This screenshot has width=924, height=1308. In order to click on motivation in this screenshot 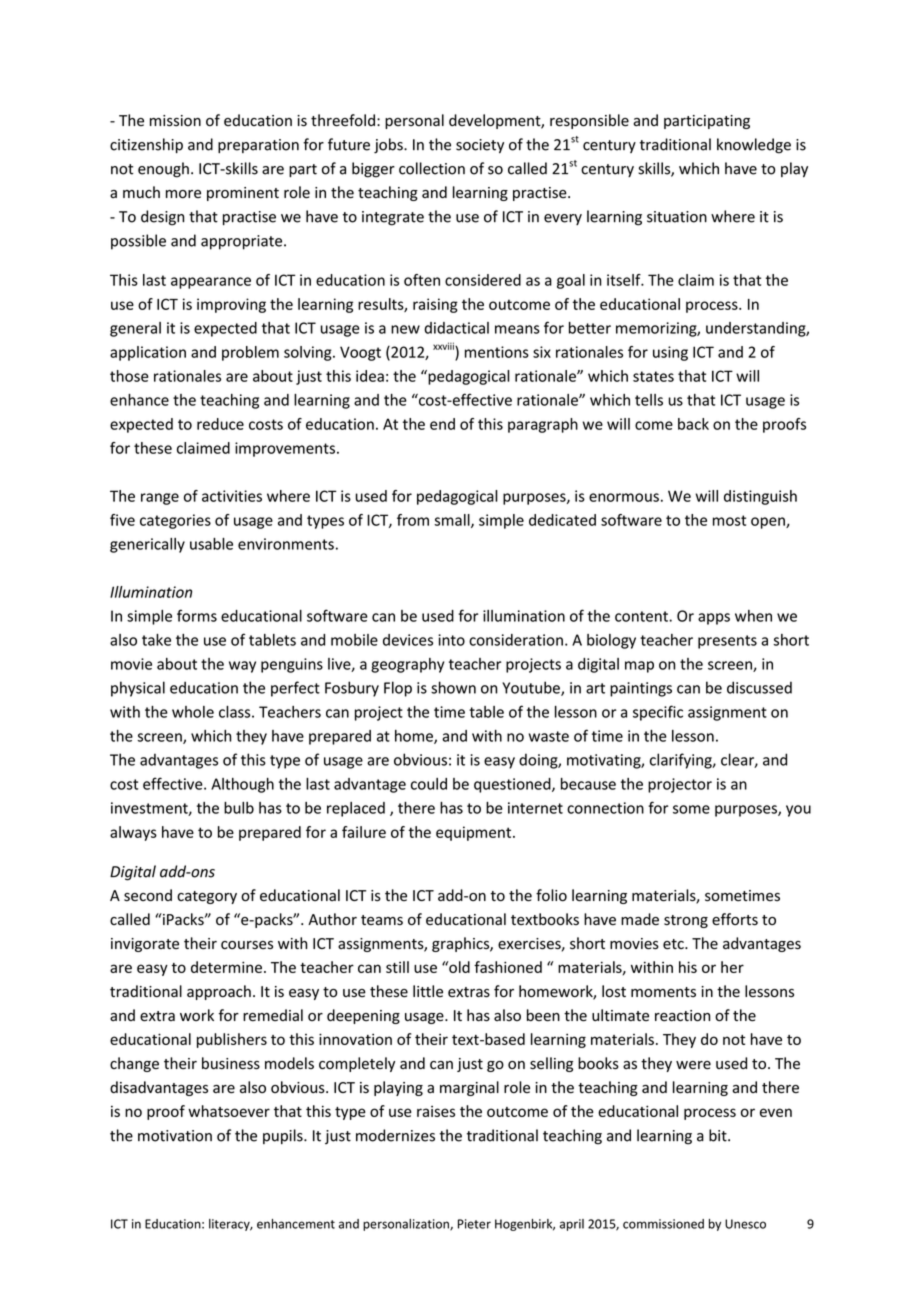, I will do `click(175, 1136)`.
